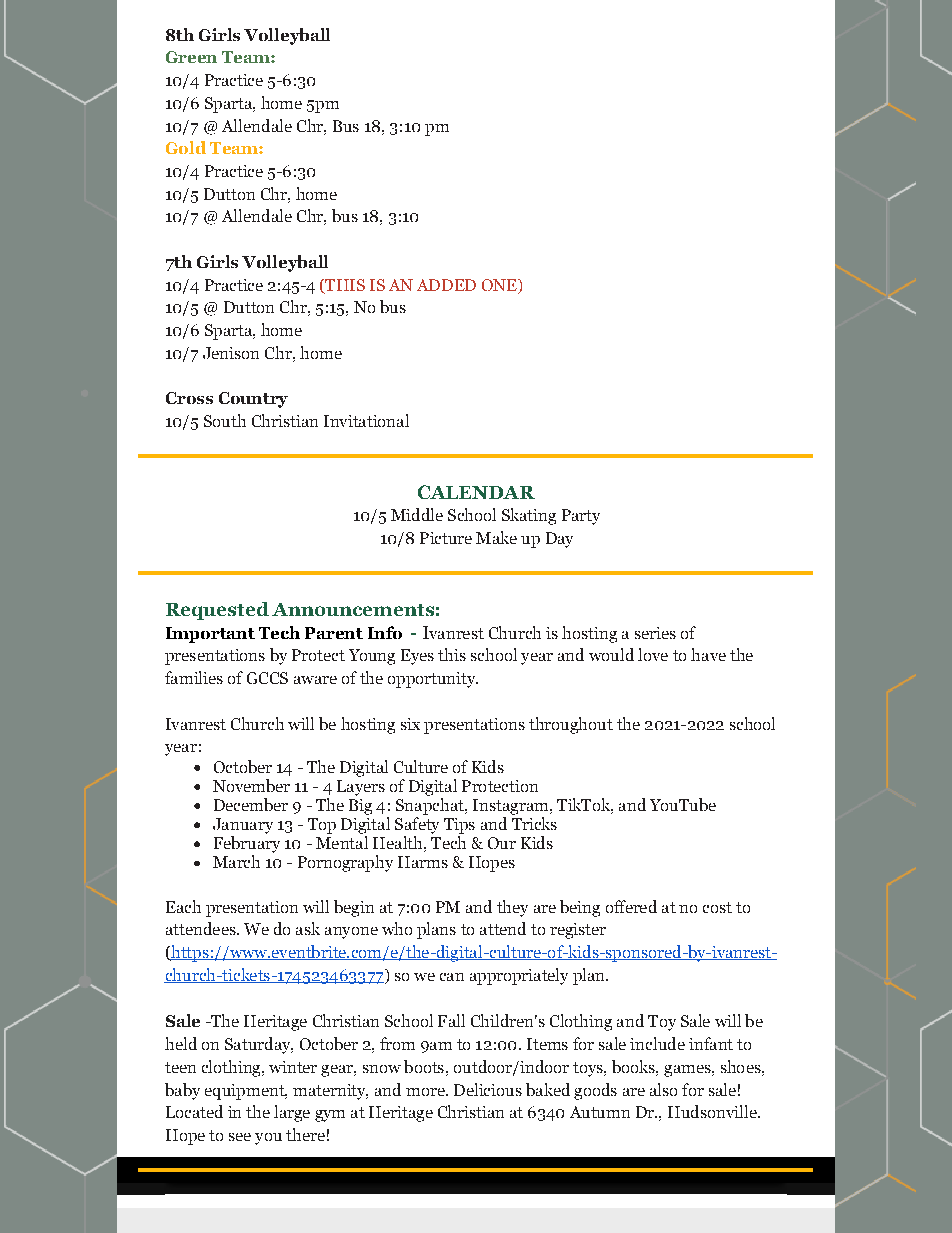  Describe the element at coordinates (581, 517) in the page. I see `Party` at that location.
